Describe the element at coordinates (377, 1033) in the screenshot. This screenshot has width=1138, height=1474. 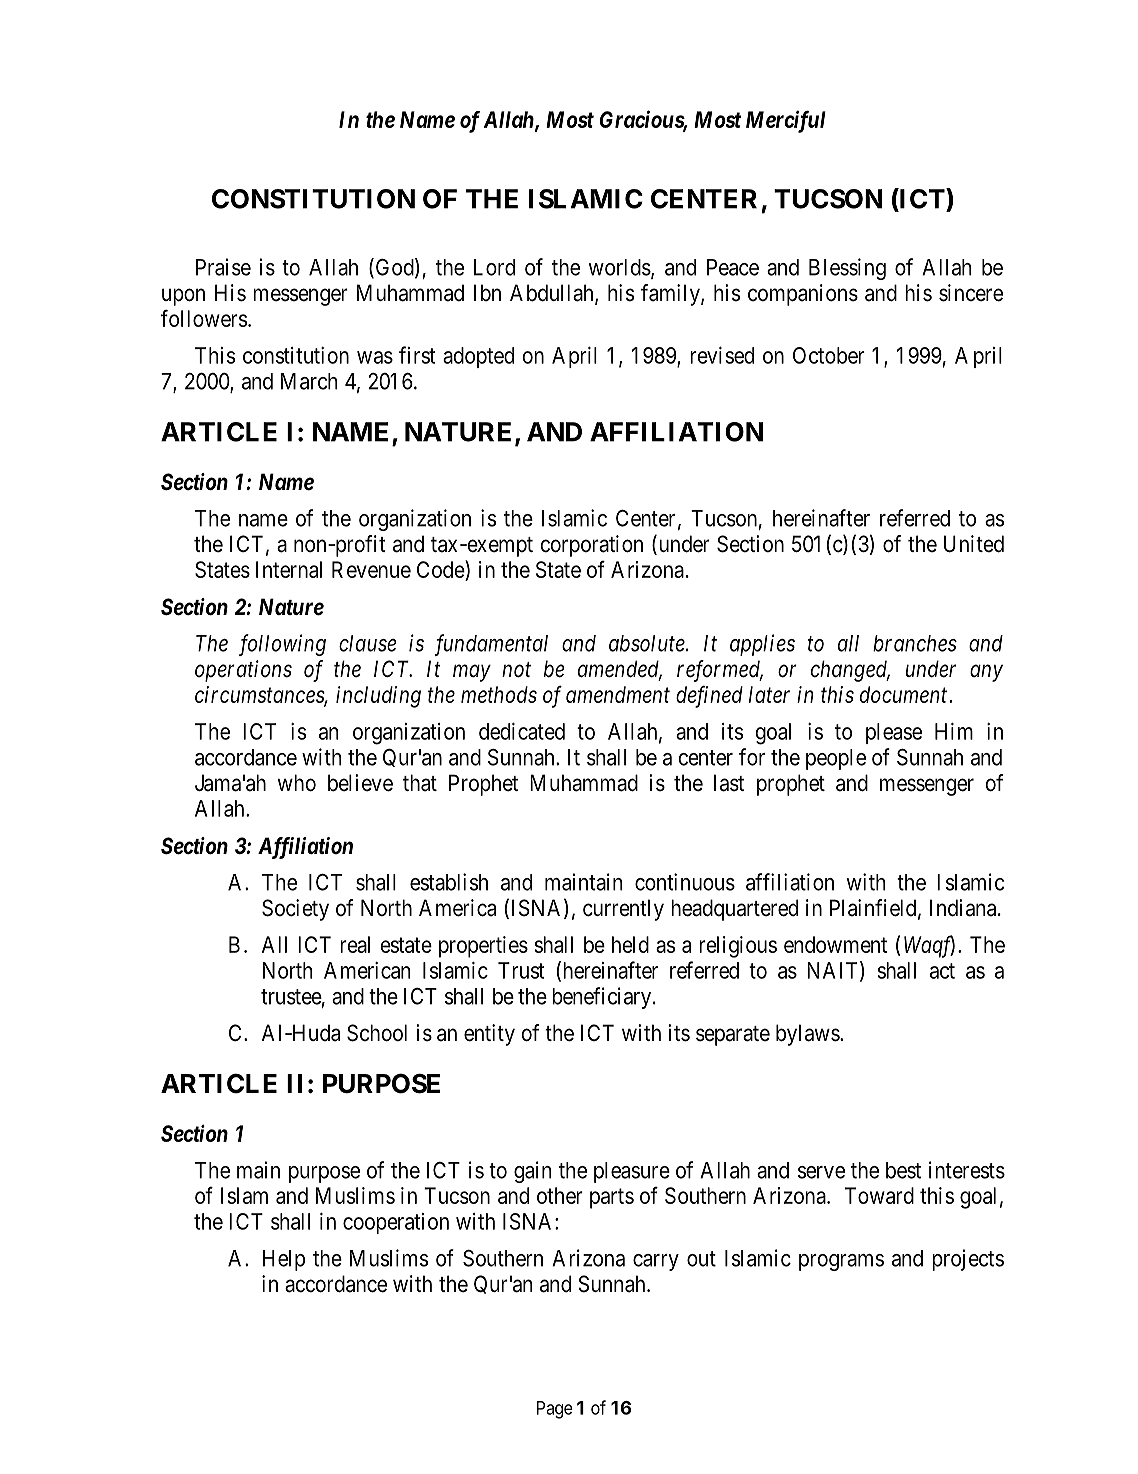
I see `School` at that location.
